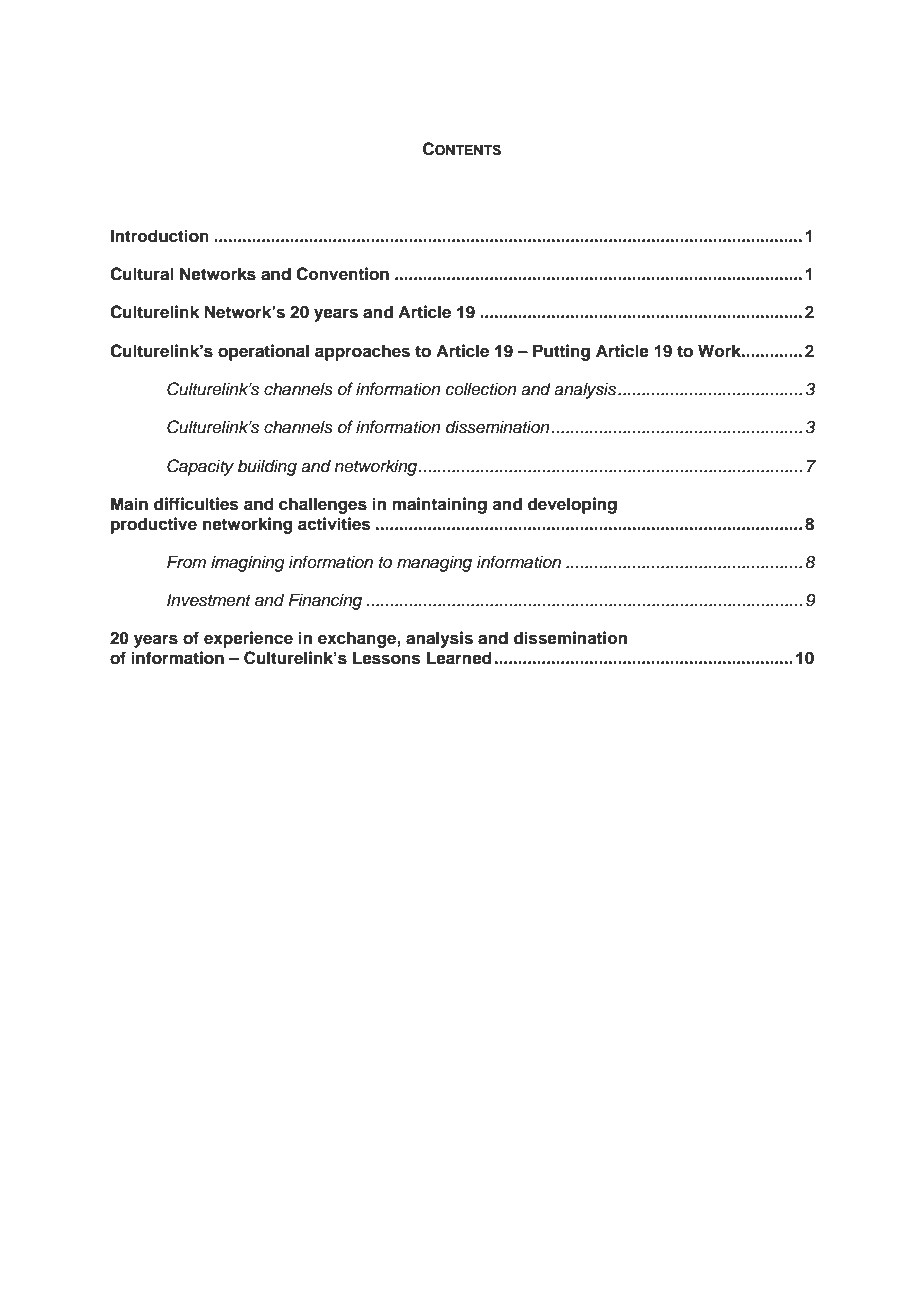 The height and width of the document is (1308, 924). I want to click on Introduction, so click(160, 236).
